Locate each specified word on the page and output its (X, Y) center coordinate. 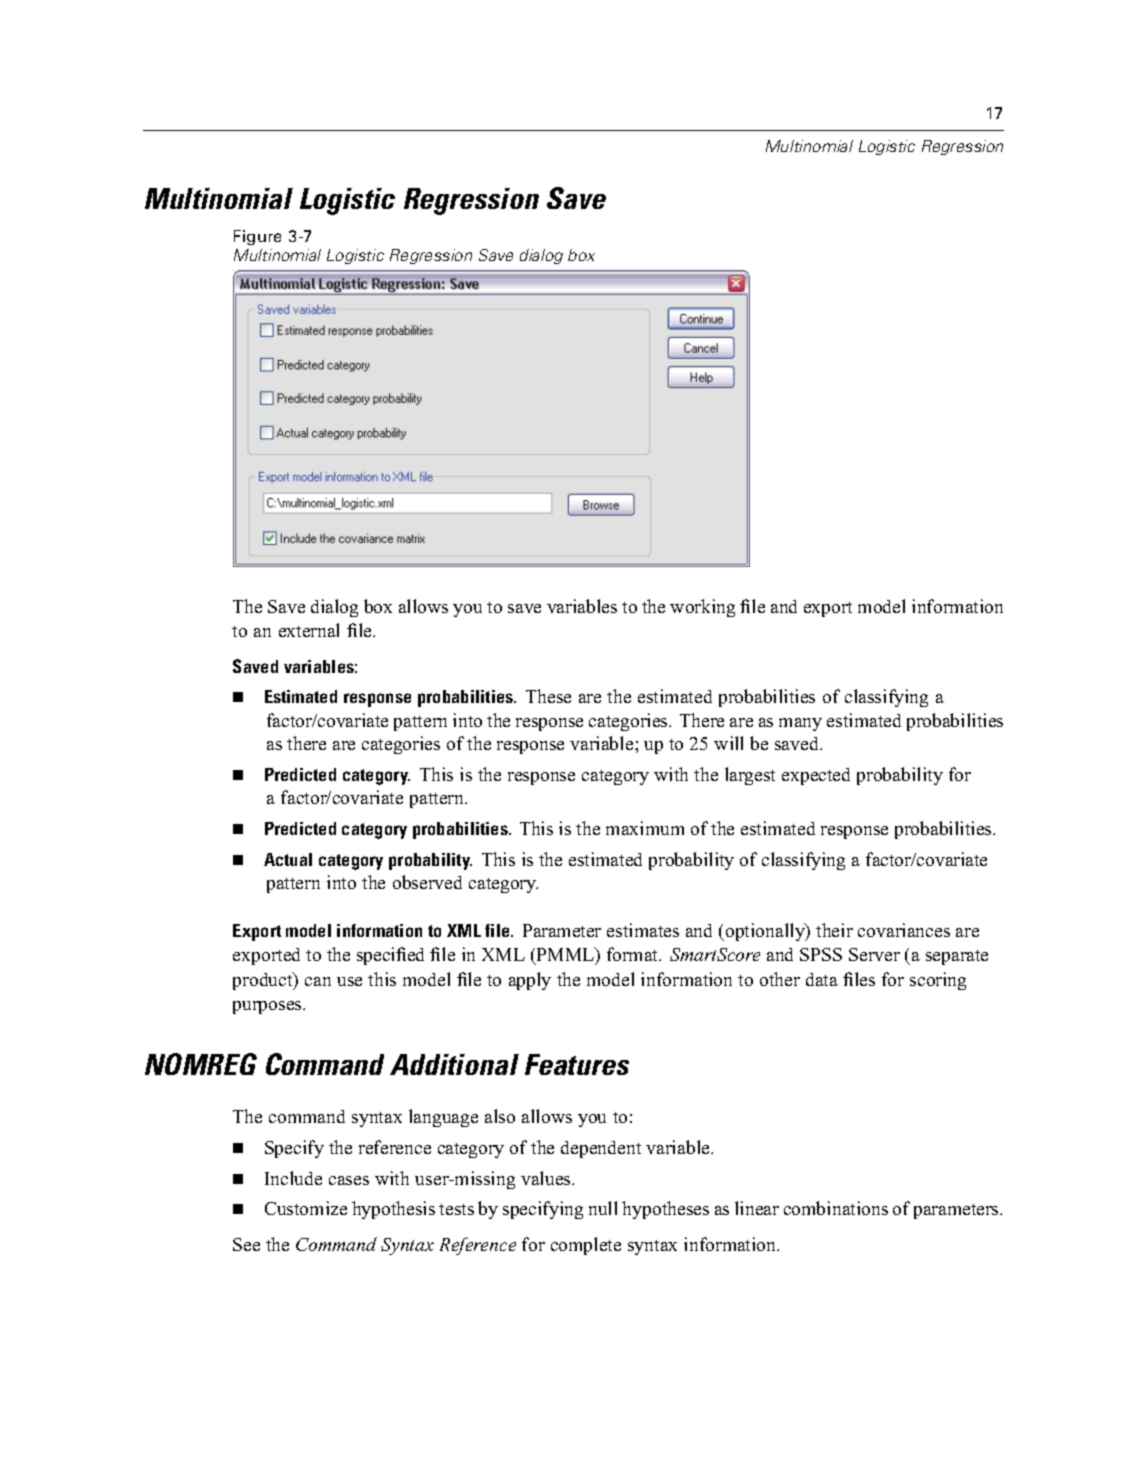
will (728, 743)
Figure (257, 237)
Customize (306, 1208)
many (800, 724)
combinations (836, 1208)
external (309, 630)
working (702, 608)
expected (816, 776)
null (603, 1208)
